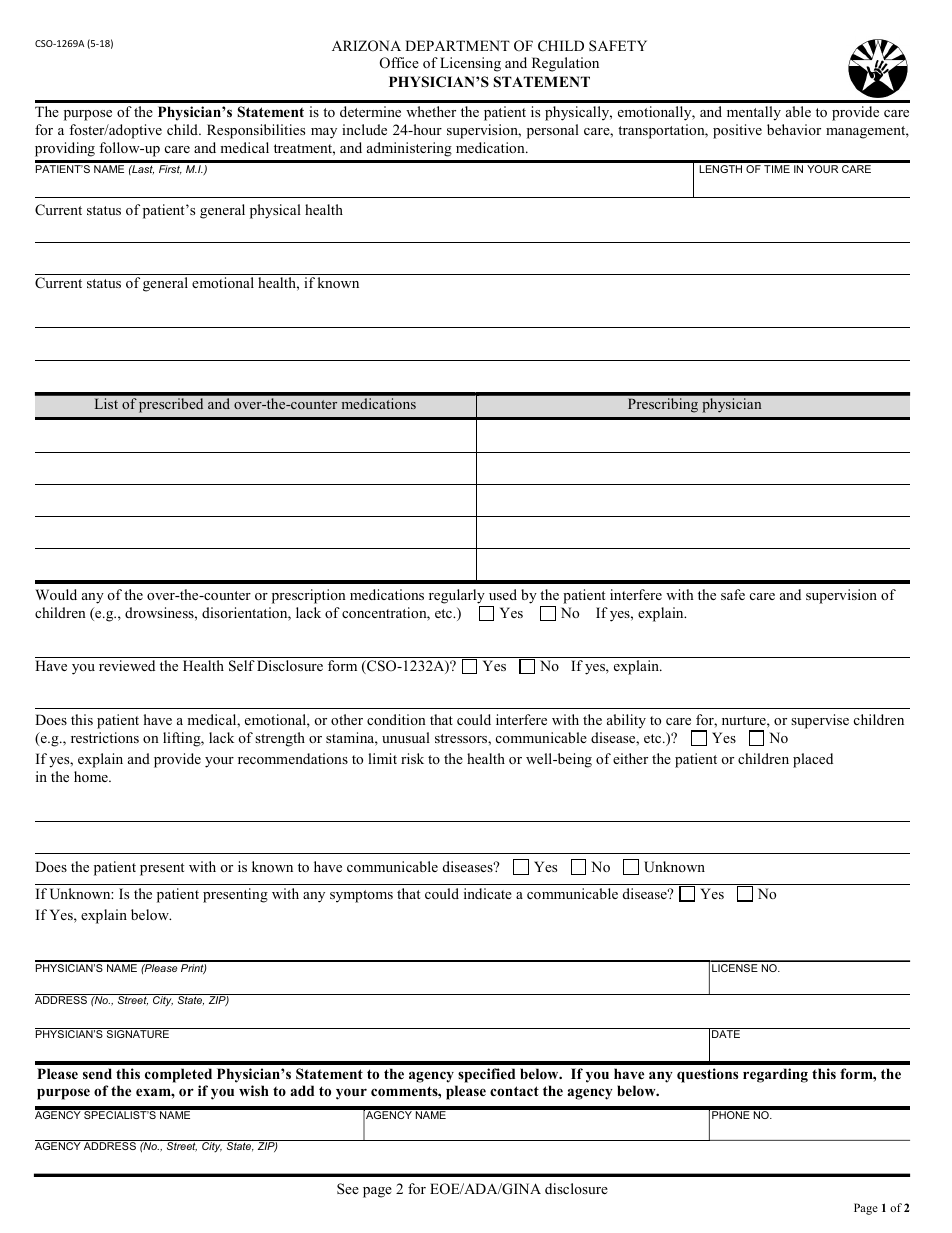  Describe the element at coordinates (92, 776) in the screenshot. I see `home` at that location.
